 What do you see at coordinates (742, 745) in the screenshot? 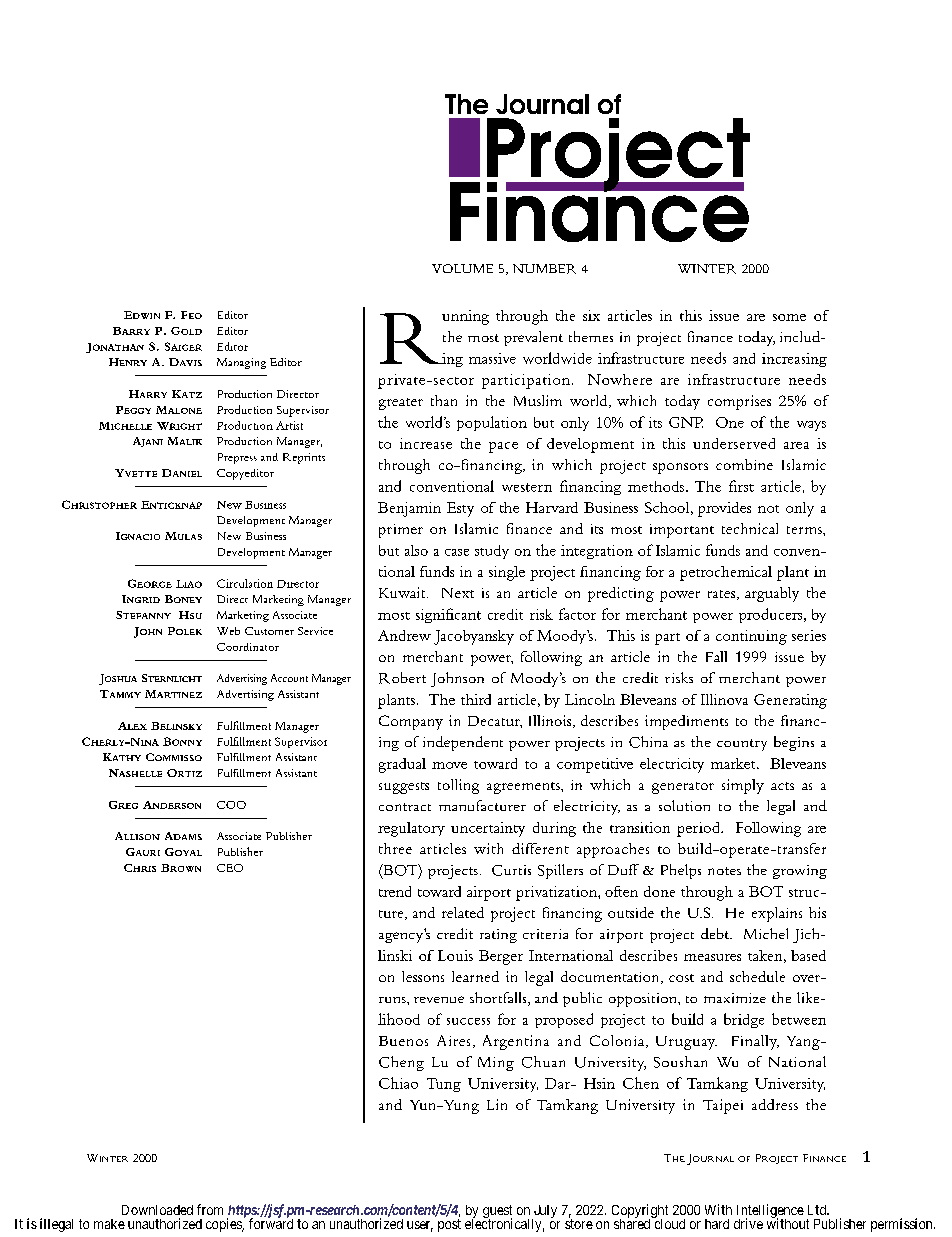
I see `country` at bounding box center [742, 745].
